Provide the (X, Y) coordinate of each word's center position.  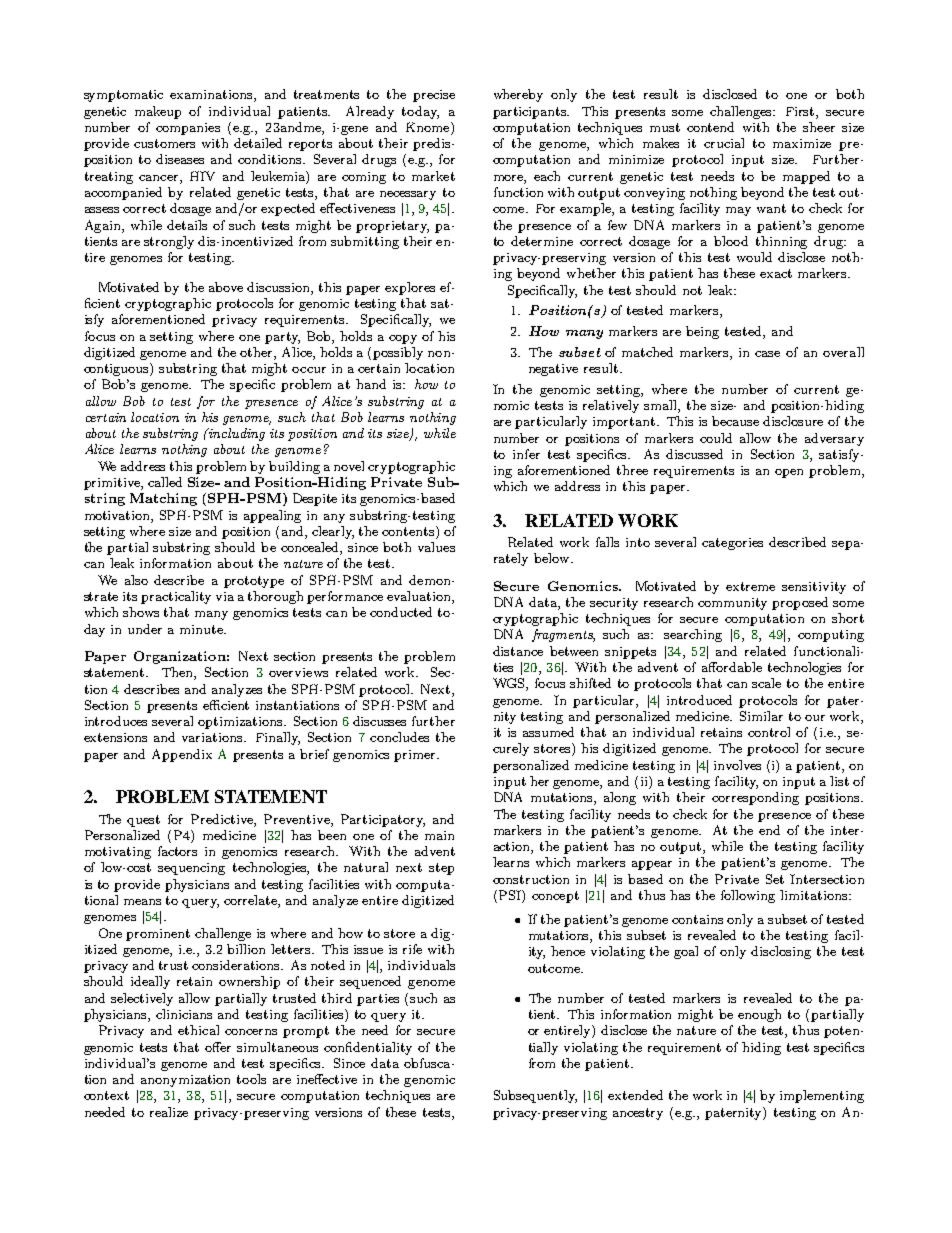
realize (169, 1112)
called (165, 482)
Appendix (182, 755)
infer (526, 454)
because (735, 421)
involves (737, 765)
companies (188, 129)
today (420, 112)
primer (416, 756)
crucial (724, 143)
